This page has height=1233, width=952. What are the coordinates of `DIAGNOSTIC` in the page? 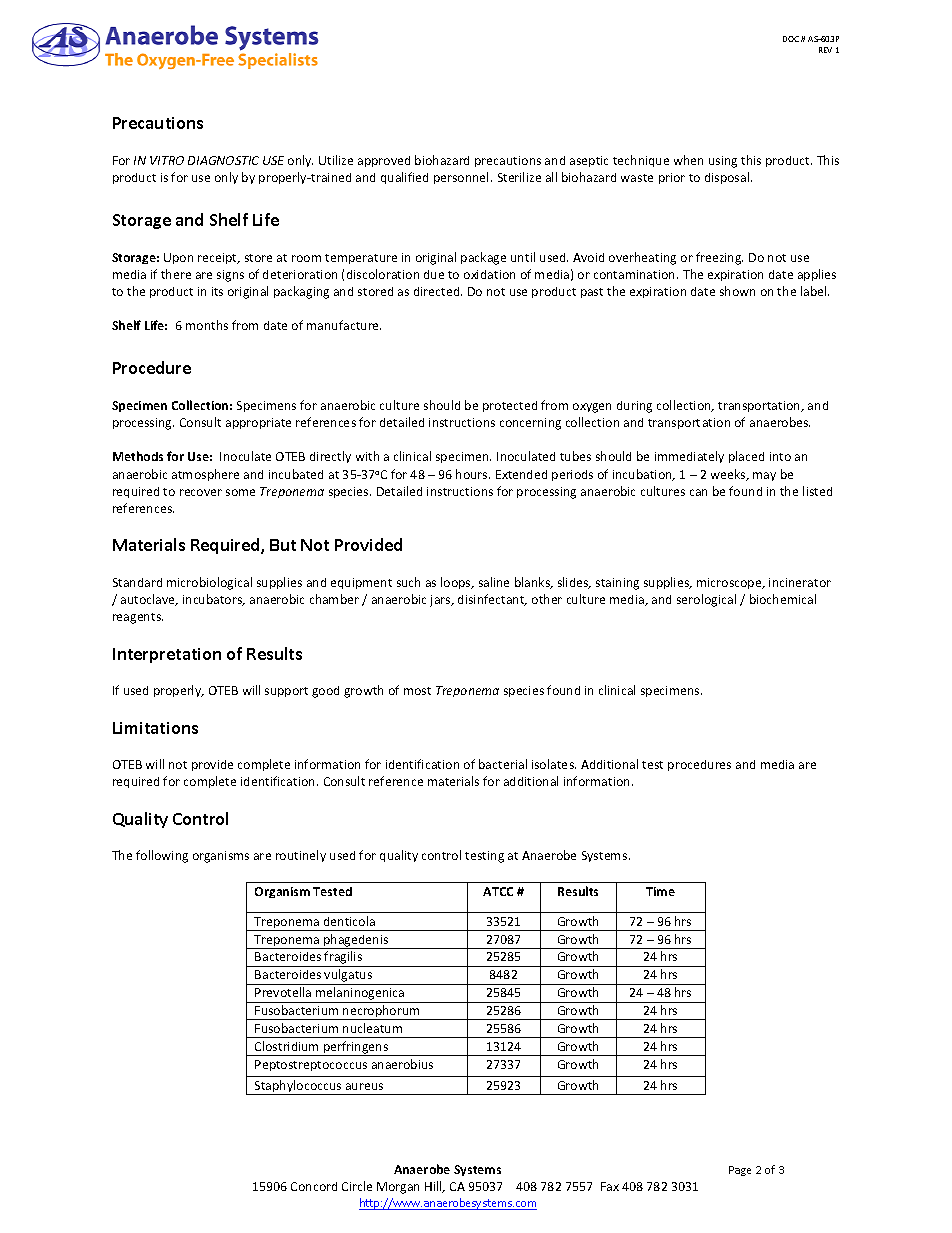 It's located at (223, 160).
